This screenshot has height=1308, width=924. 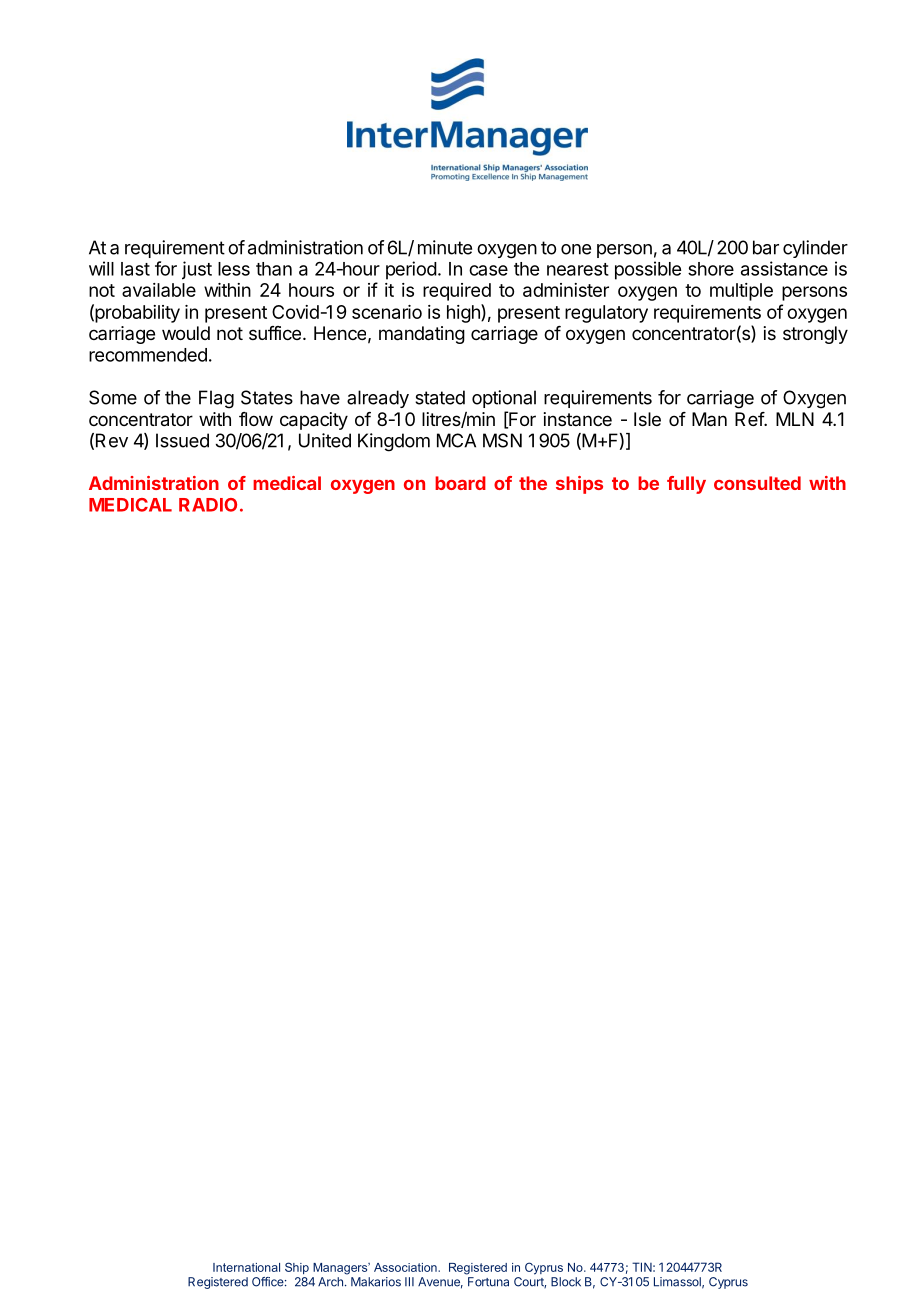 I want to click on Issued, so click(x=182, y=440).
